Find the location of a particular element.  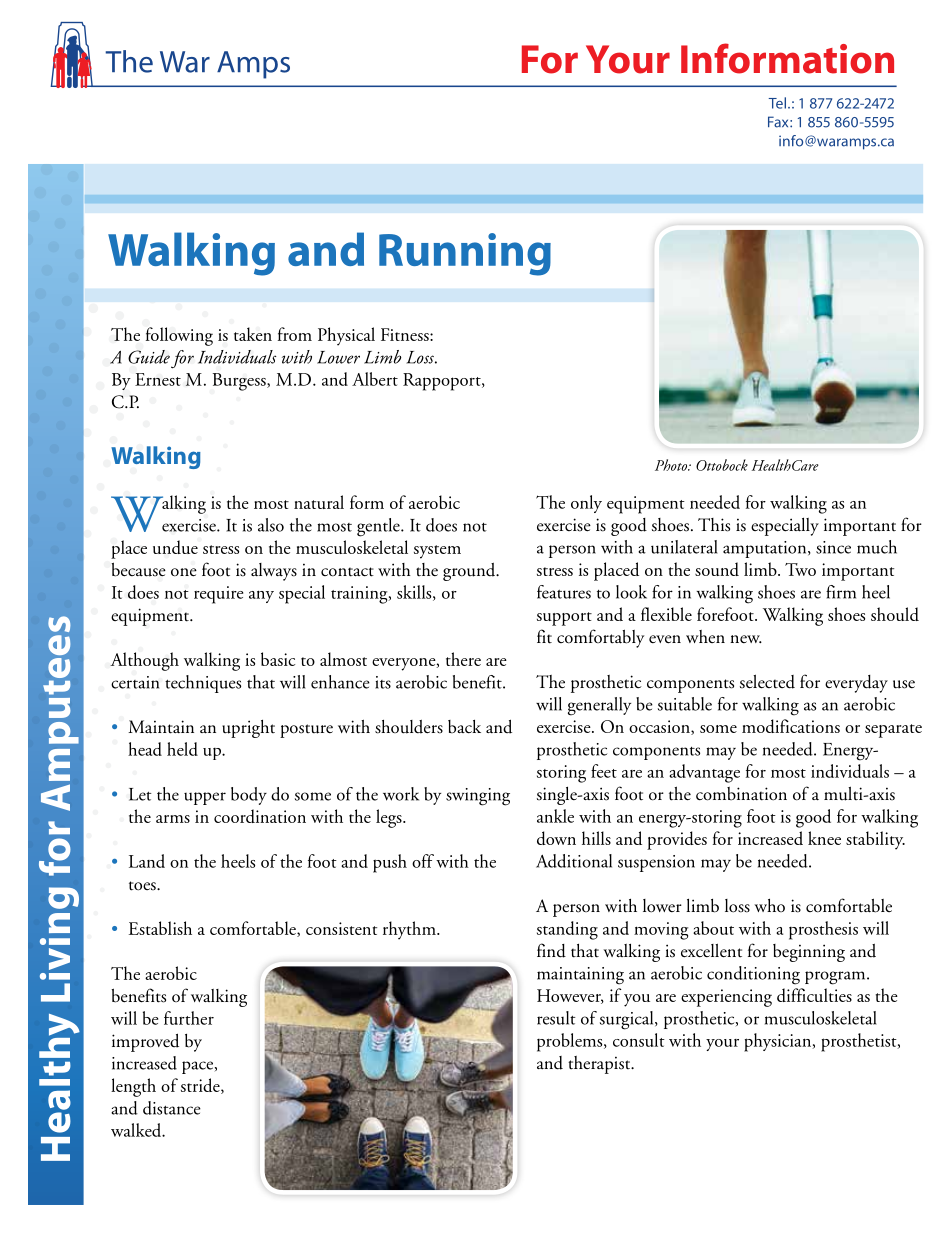

coordination is located at coordinates (260, 816).
